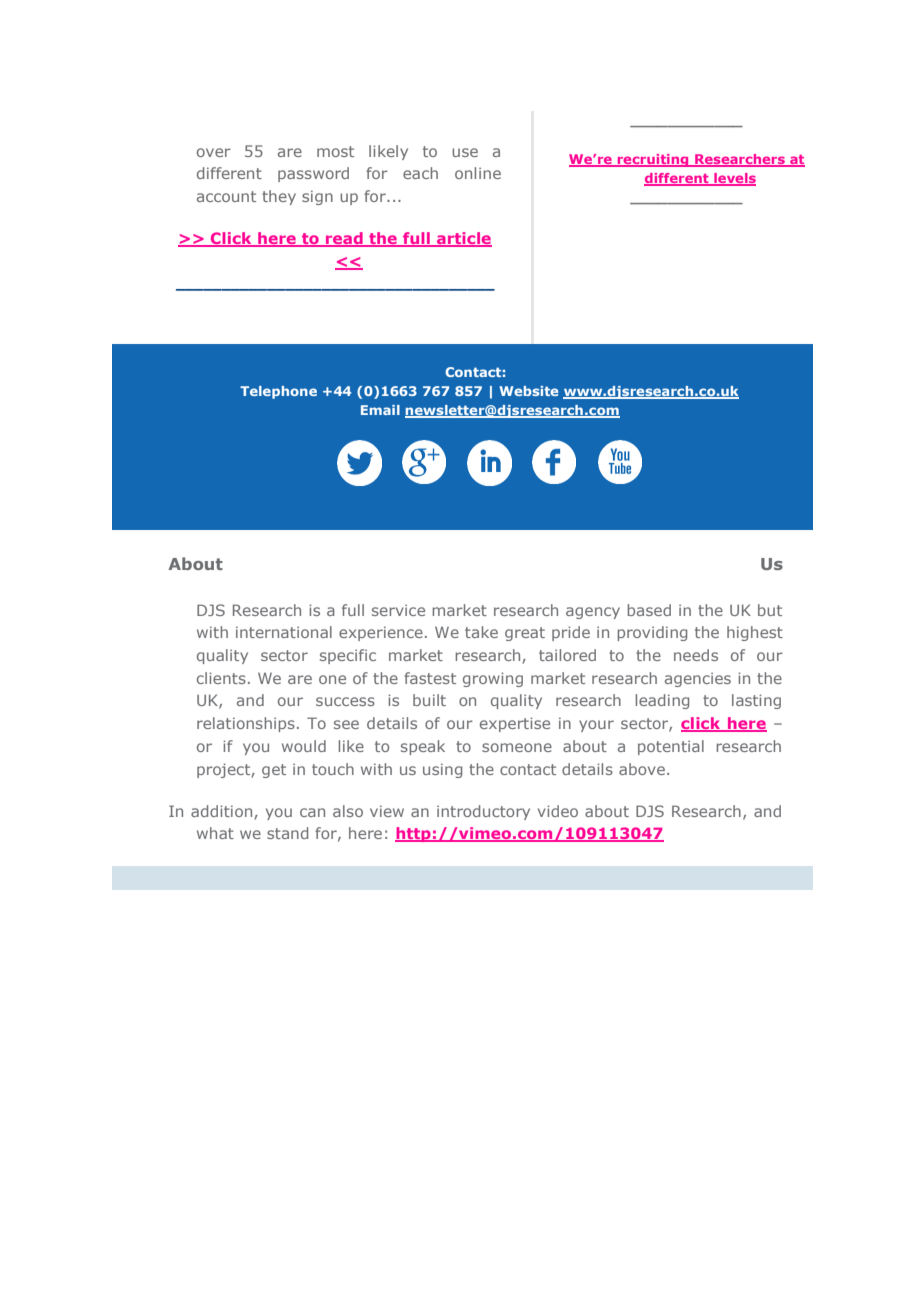 The width and height of the document is (924, 1308). What do you see at coordinates (528, 391) in the document?
I see `Website` at bounding box center [528, 391].
